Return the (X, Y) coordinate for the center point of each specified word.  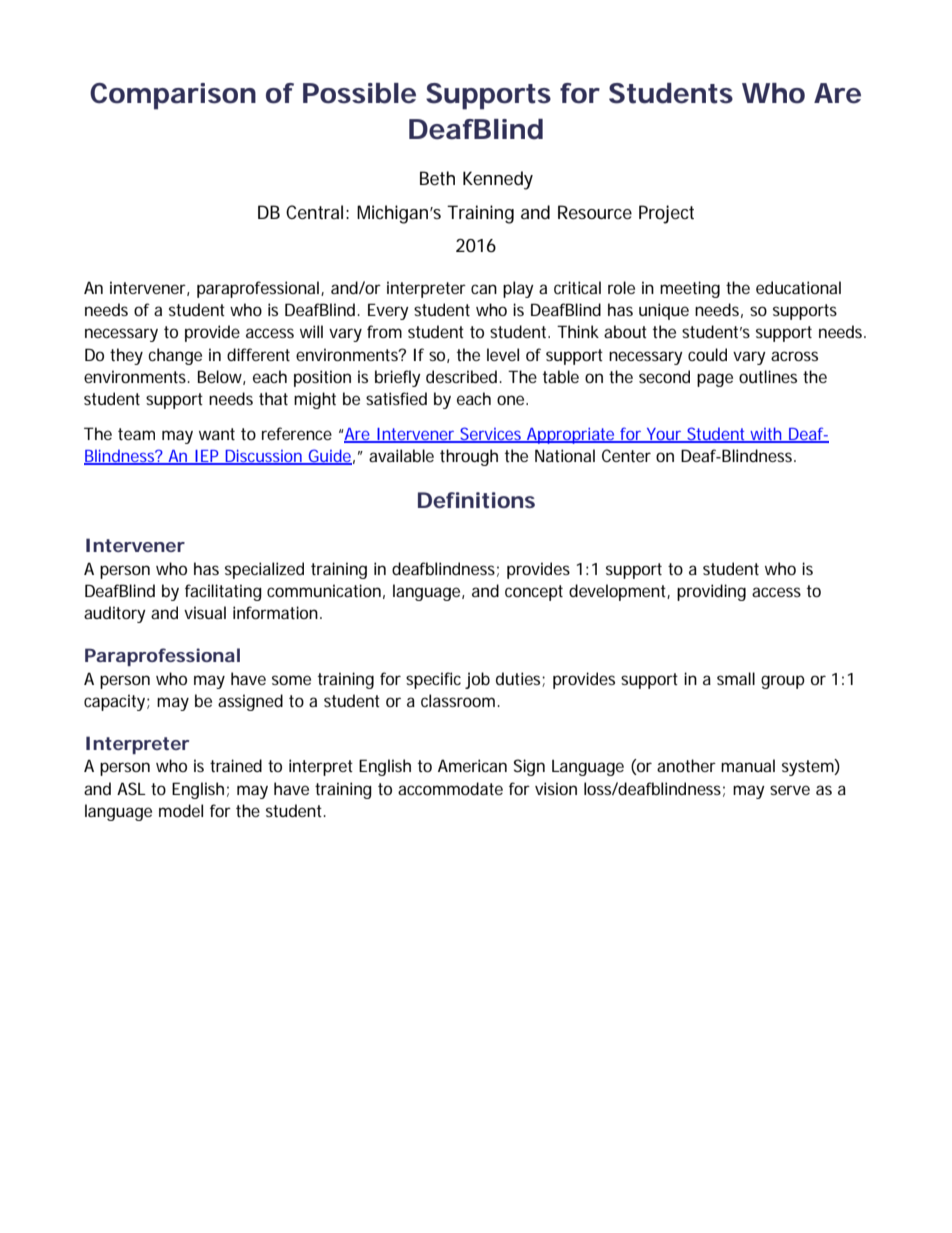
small (736, 678)
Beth (437, 178)
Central (314, 212)
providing (711, 592)
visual (205, 612)
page (715, 380)
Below (221, 377)
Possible (359, 93)
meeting (690, 289)
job (477, 680)
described (463, 376)
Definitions (476, 500)
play (518, 289)
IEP (207, 457)
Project (666, 214)
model (181, 810)
